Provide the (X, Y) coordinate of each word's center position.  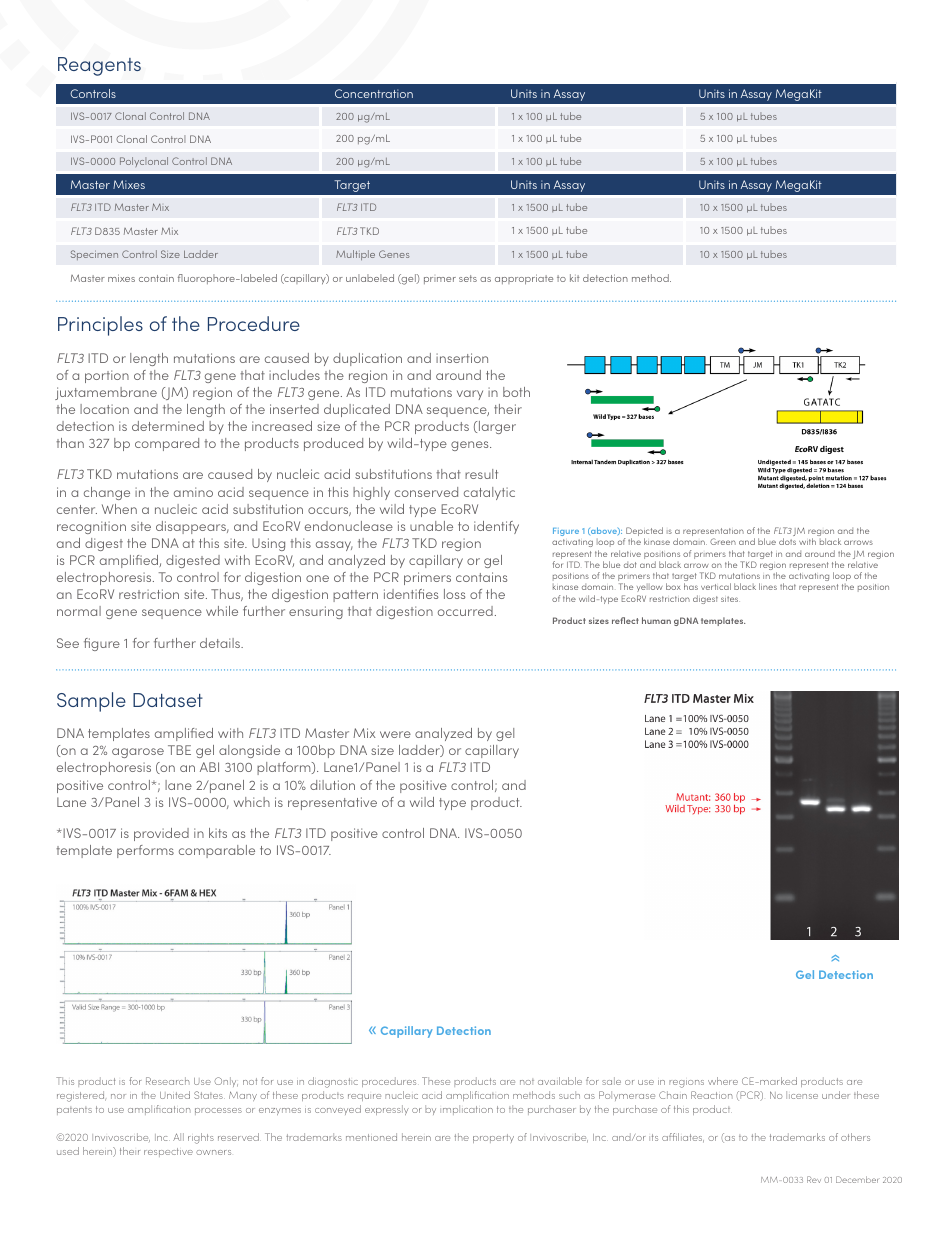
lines (768, 586)
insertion (462, 358)
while (222, 611)
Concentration (374, 93)
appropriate (524, 279)
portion (107, 376)
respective (168, 1152)
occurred (465, 611)
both (516, 392)
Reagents (99, 66)
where (723, 1081)
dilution (332, 785)
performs (145, 851)
